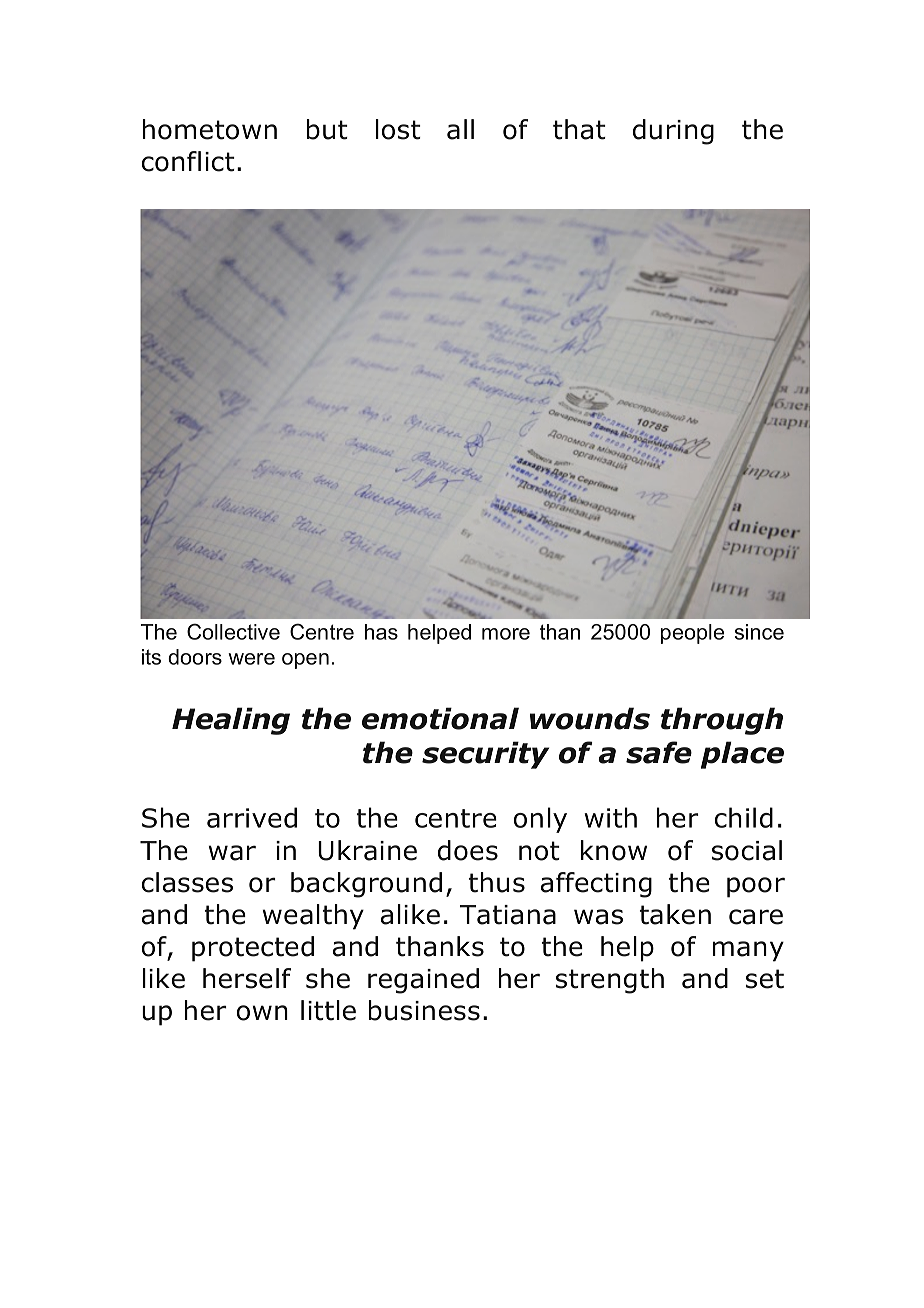 The height and width of the screenshot is (1308, 924). Describe the element at coordinates (506, 634) in the screenshot. I see `more` at that location.
